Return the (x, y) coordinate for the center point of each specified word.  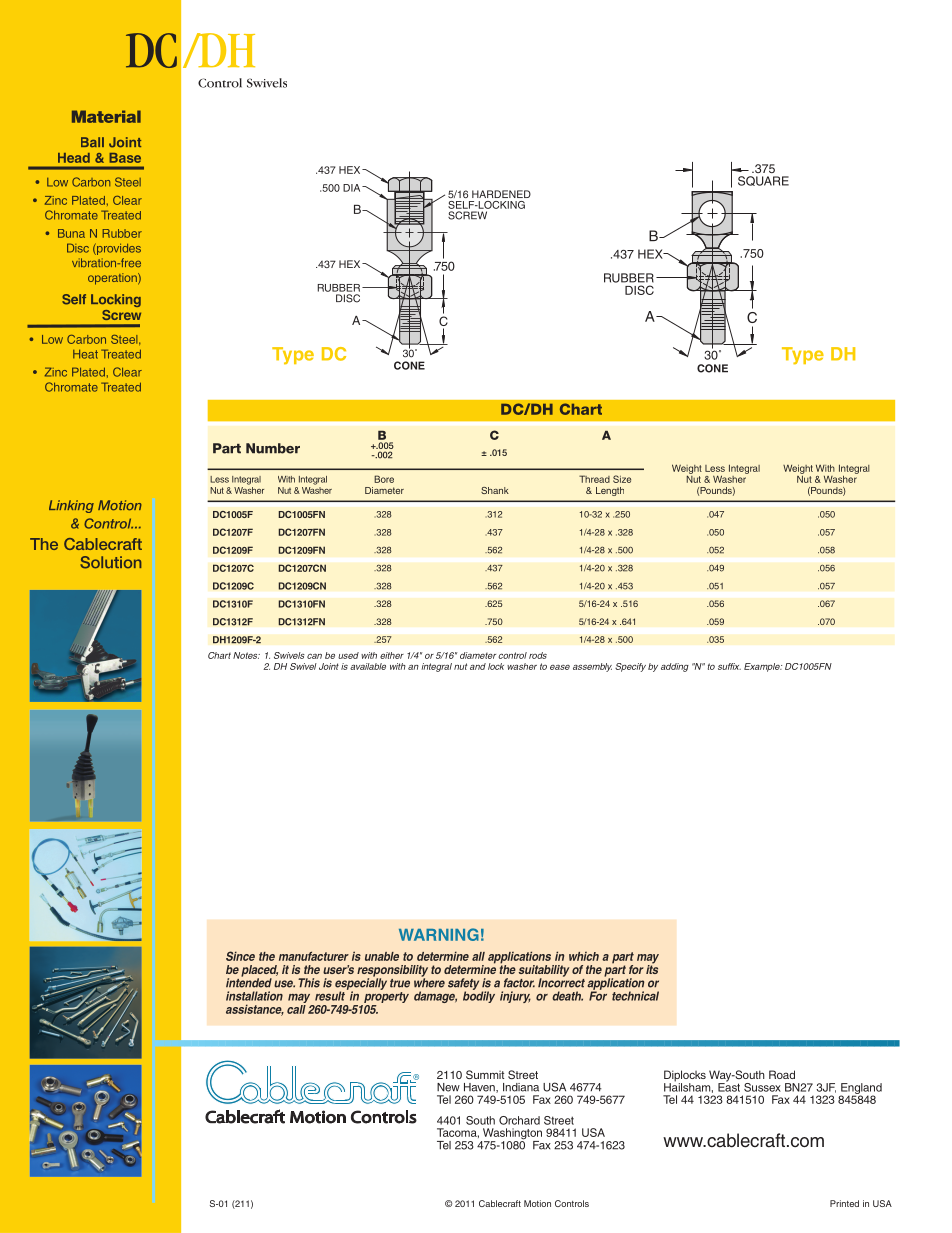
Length (610, 491)
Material (106, 116)
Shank (495, 490)
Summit (485, 1074)
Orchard (519, 1120)
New (448, 1087)
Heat (85, 354)
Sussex (762, 1087)
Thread (594, 479)
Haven (480, 1088)
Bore (384, 479)
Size (622, 479)
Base (125, 158)
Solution (110, 562)
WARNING (439, 934)
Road (782, 1074)
